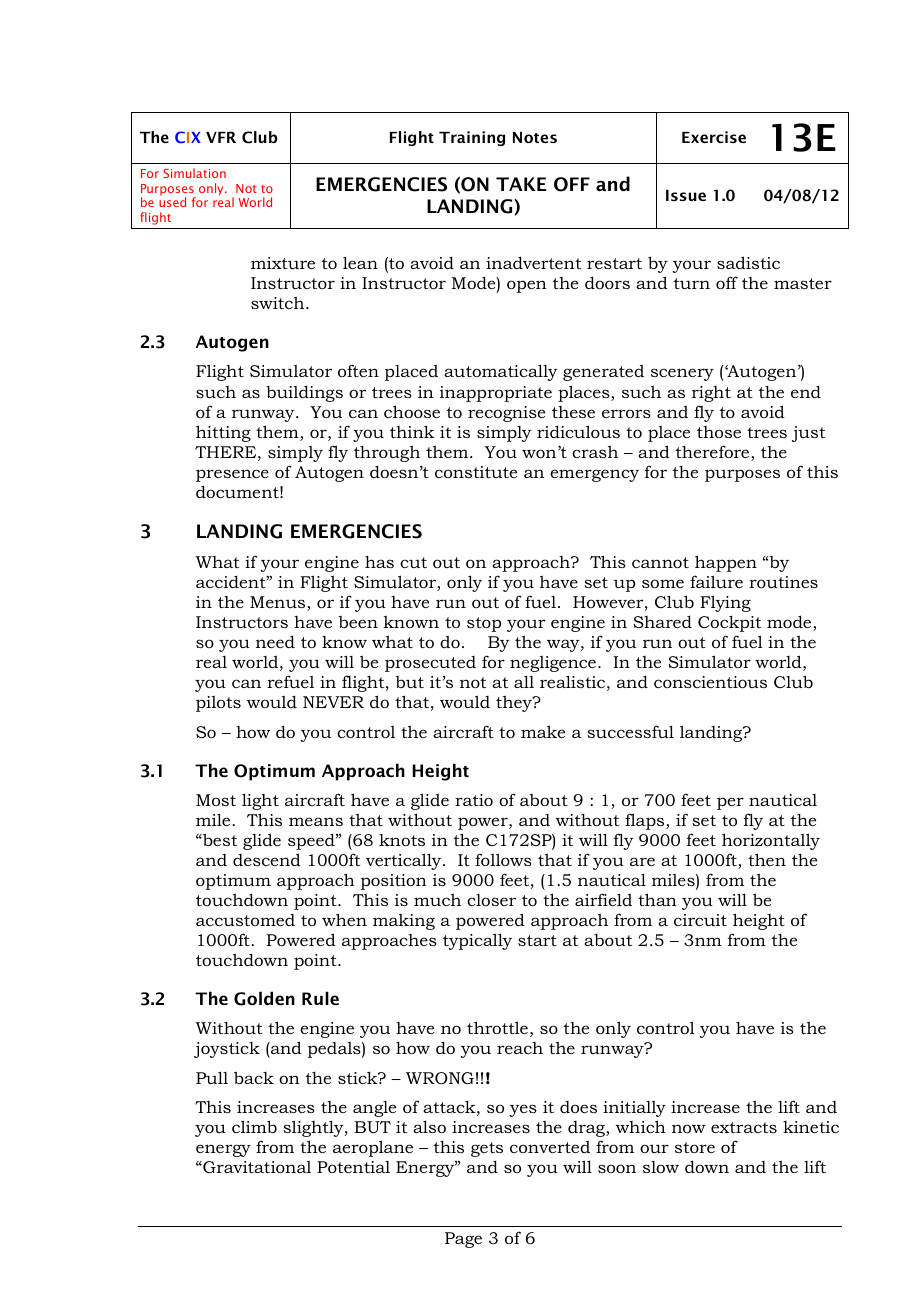 Image resolution: width=924 pixels, height=1308 pixels. Describe the element at coordinates (521, 184) in the screenshot. I see `TAKE` at that location.
